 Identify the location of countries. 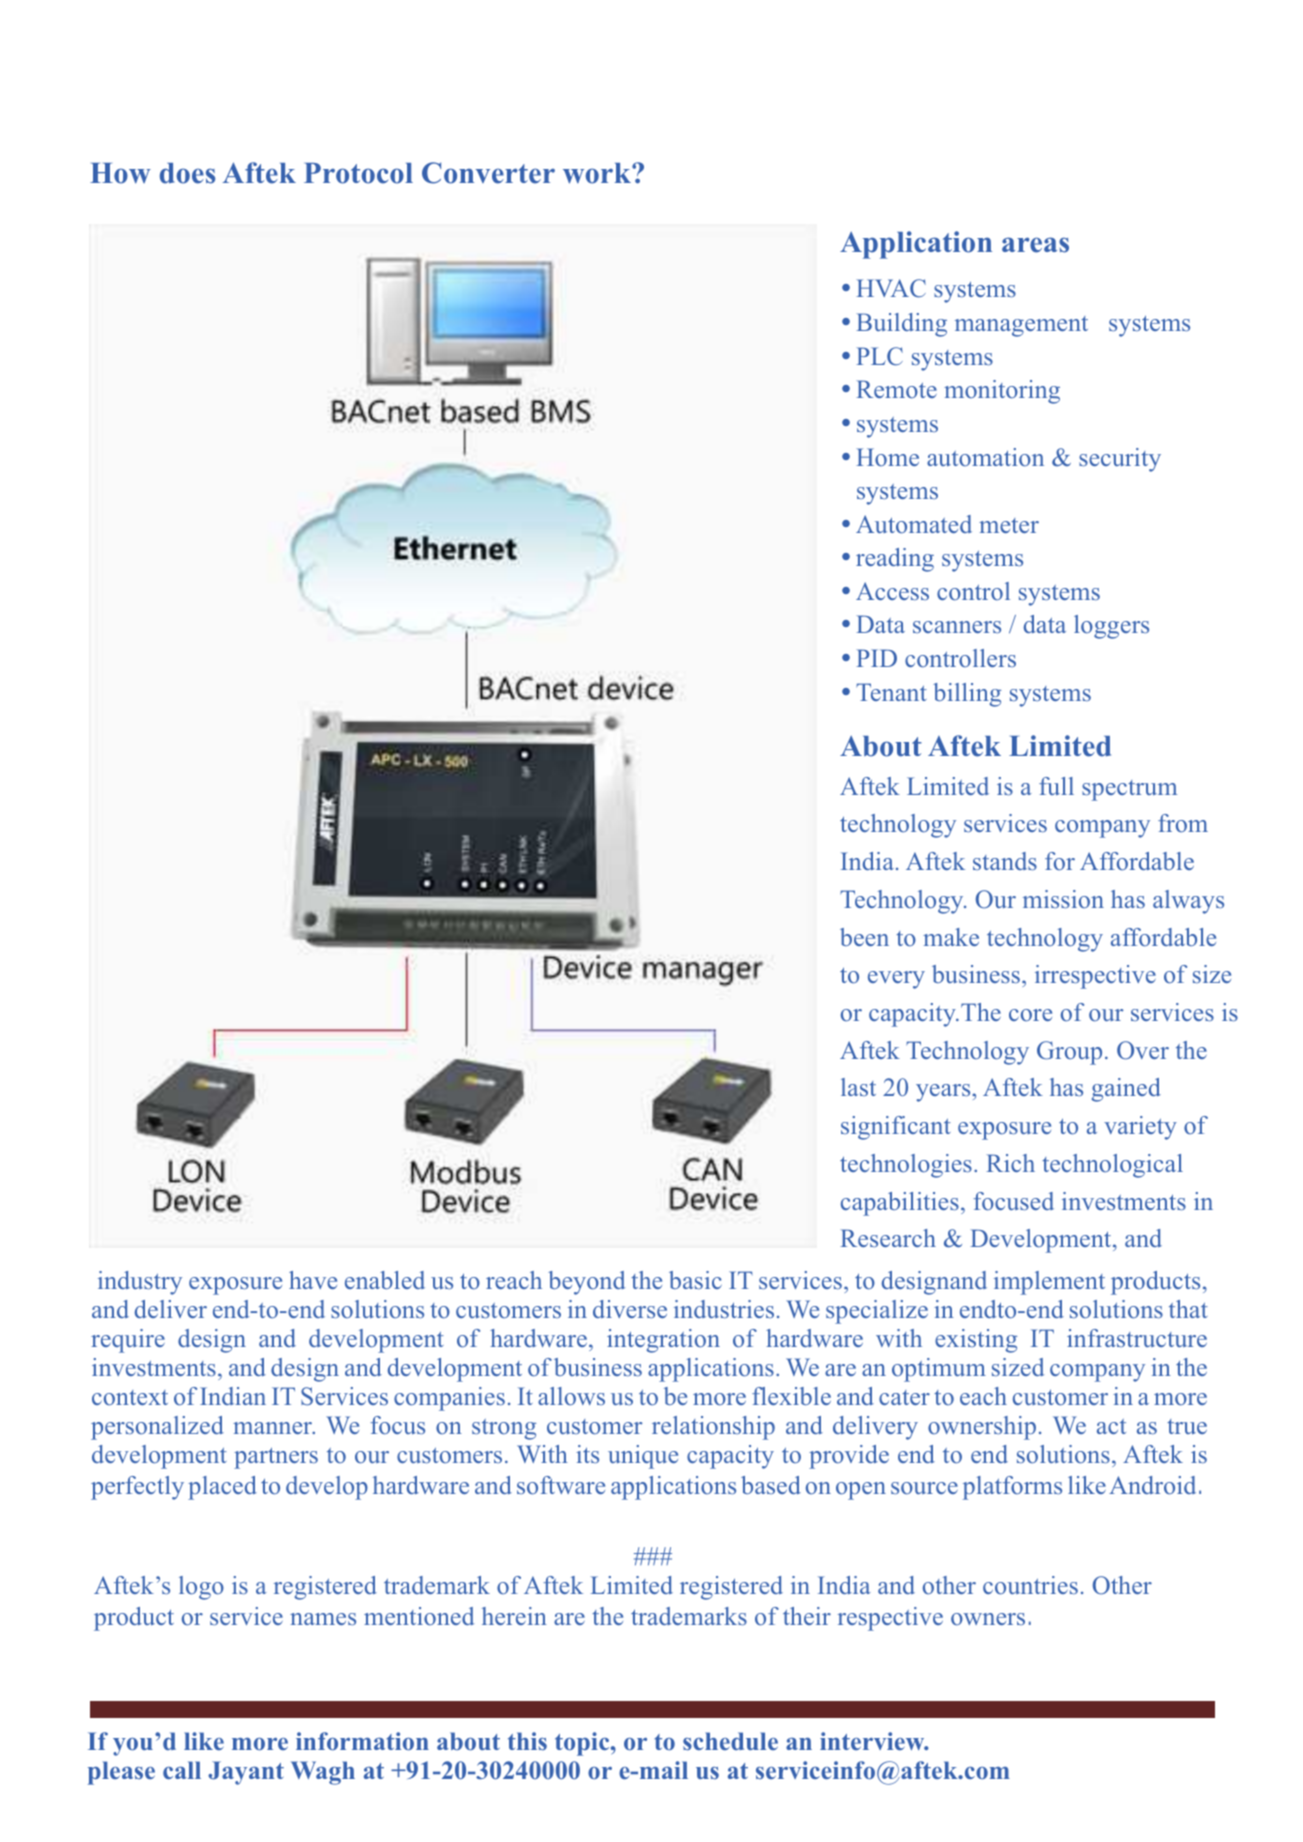
(1030, 1585).
